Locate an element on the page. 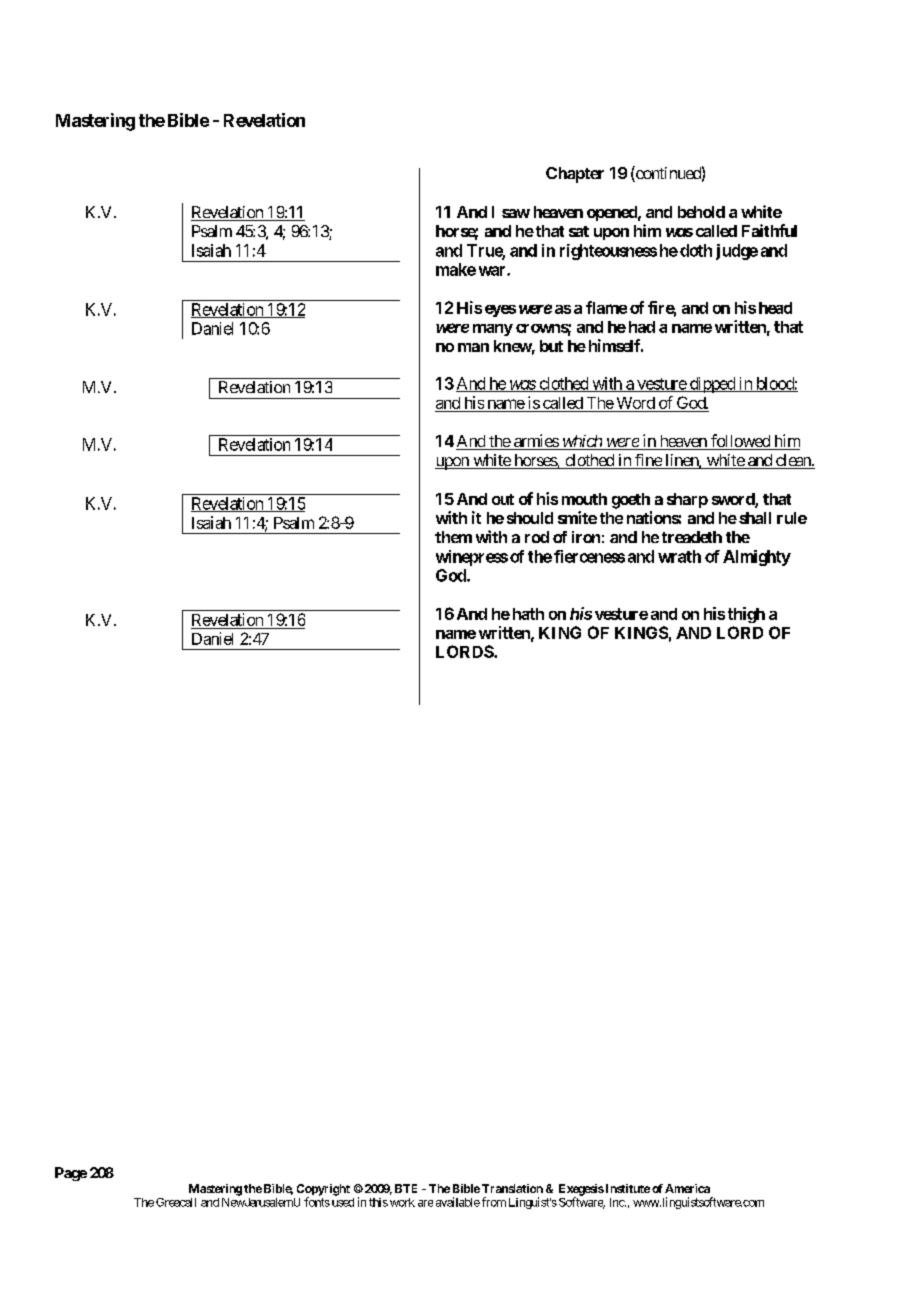 The width and height of the image is (924, 1308). fonts is located at coordinates (317, 1202).
